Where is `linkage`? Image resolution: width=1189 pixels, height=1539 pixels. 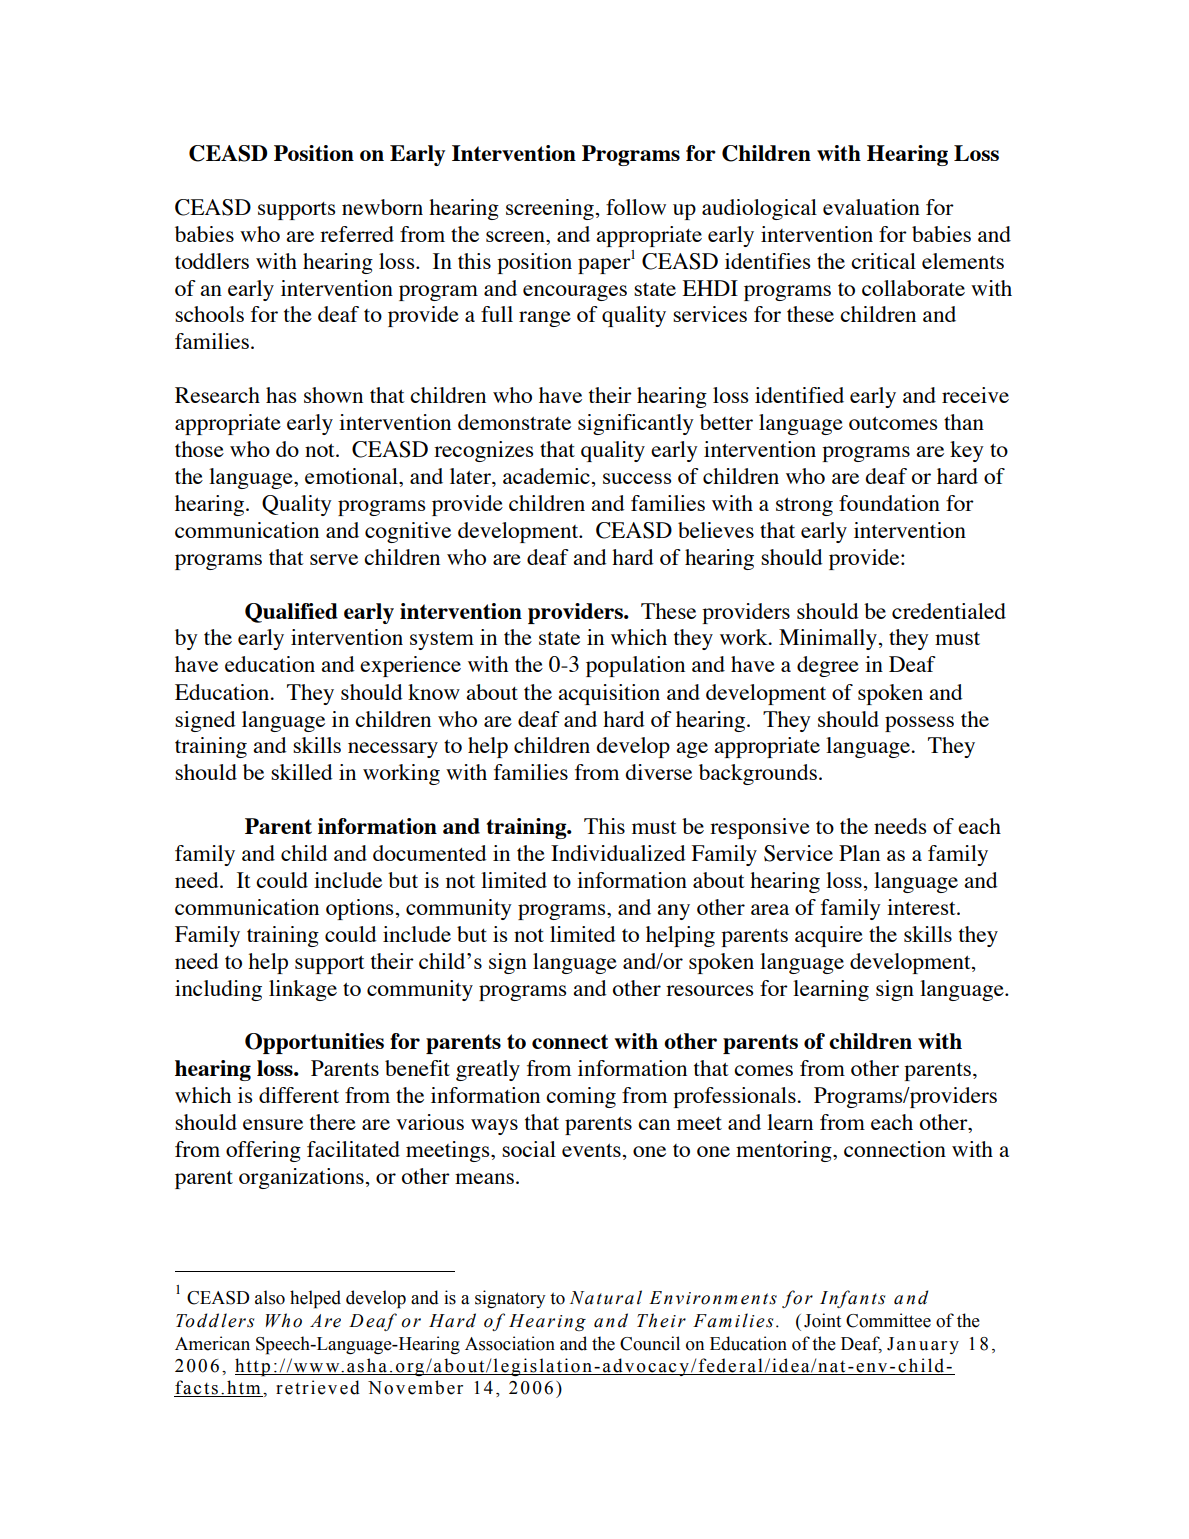
linkage is located at coordinates (303, 990).
